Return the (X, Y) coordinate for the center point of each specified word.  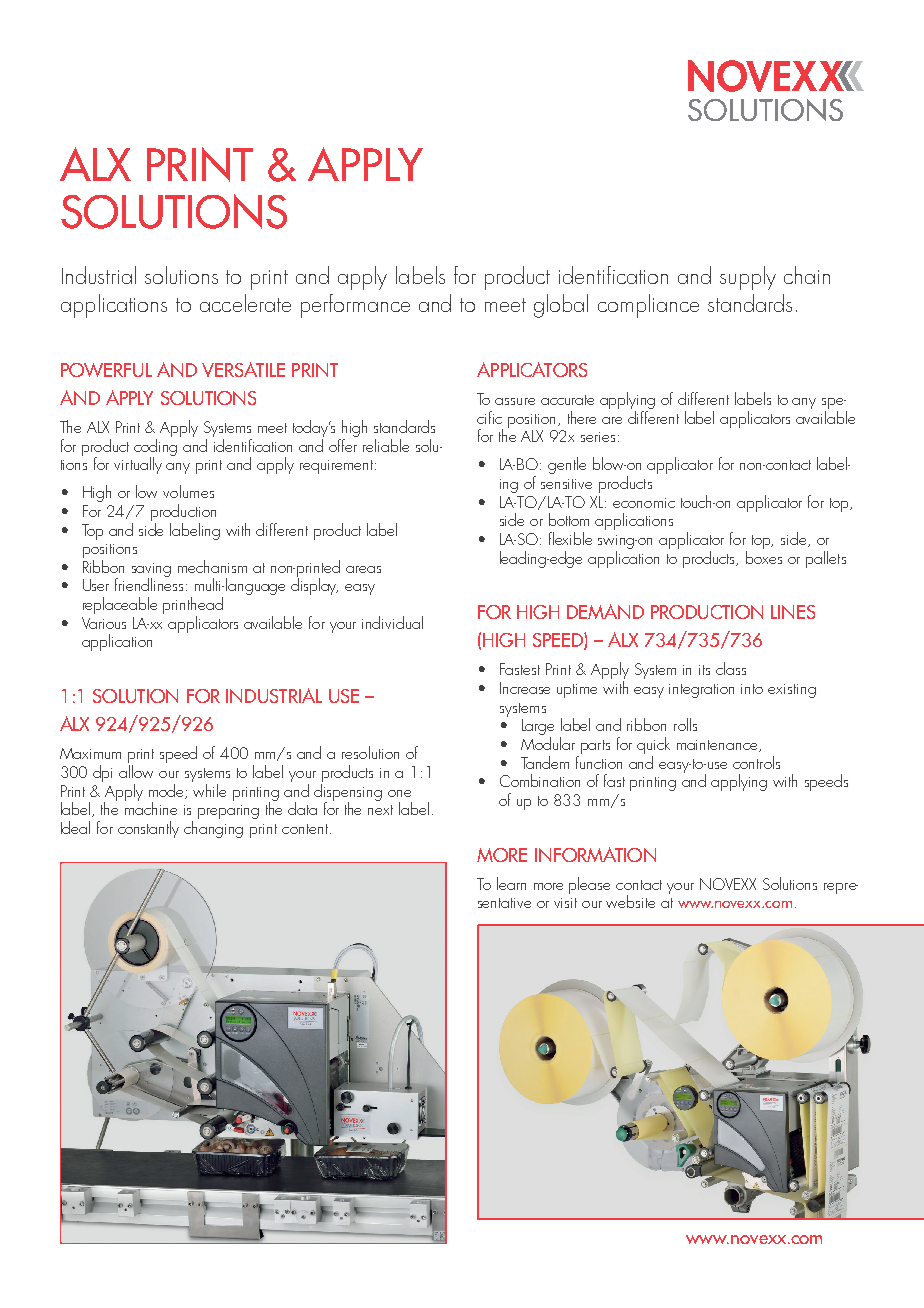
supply (748, 278)
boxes (764, 556)
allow (136, 771)
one (399, 793)
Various (104, 623)
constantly (148, 829)
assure (515, 401)
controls (756, 762)
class (731, 668)
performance (355, 306)
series (598, 437)
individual (392, 622)
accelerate (245, 303)
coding (155, 447)
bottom (569, 519)
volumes (188, 491)
